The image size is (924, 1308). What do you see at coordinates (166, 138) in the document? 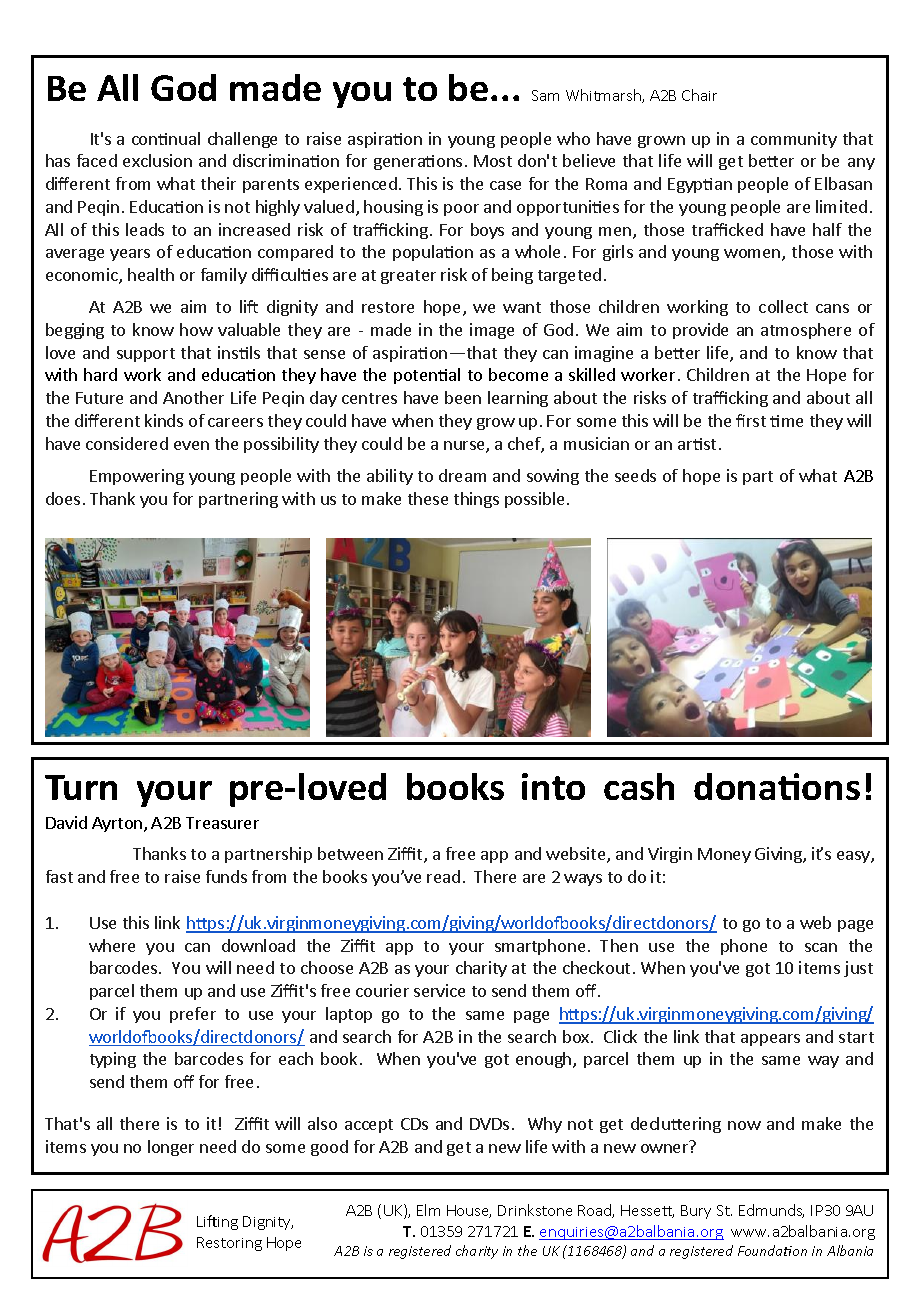
I see `continual` at bounding box center [166, 138].
